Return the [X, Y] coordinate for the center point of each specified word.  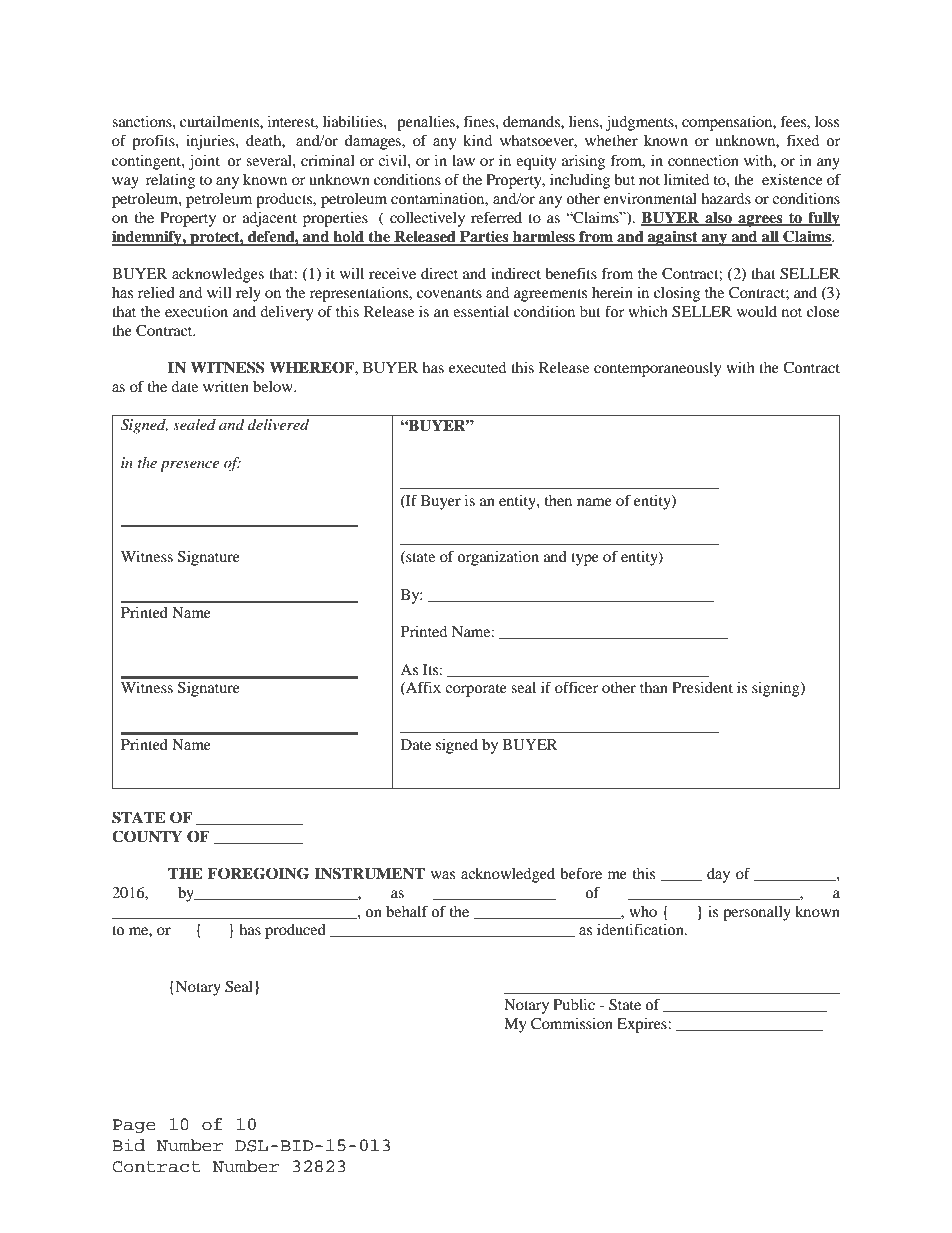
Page [134, 1126]
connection [703, 160]
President [702, 687]
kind [477, 140]
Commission [572, 1024]
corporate [476, 690]
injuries [211, 142]
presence [189, 466]
